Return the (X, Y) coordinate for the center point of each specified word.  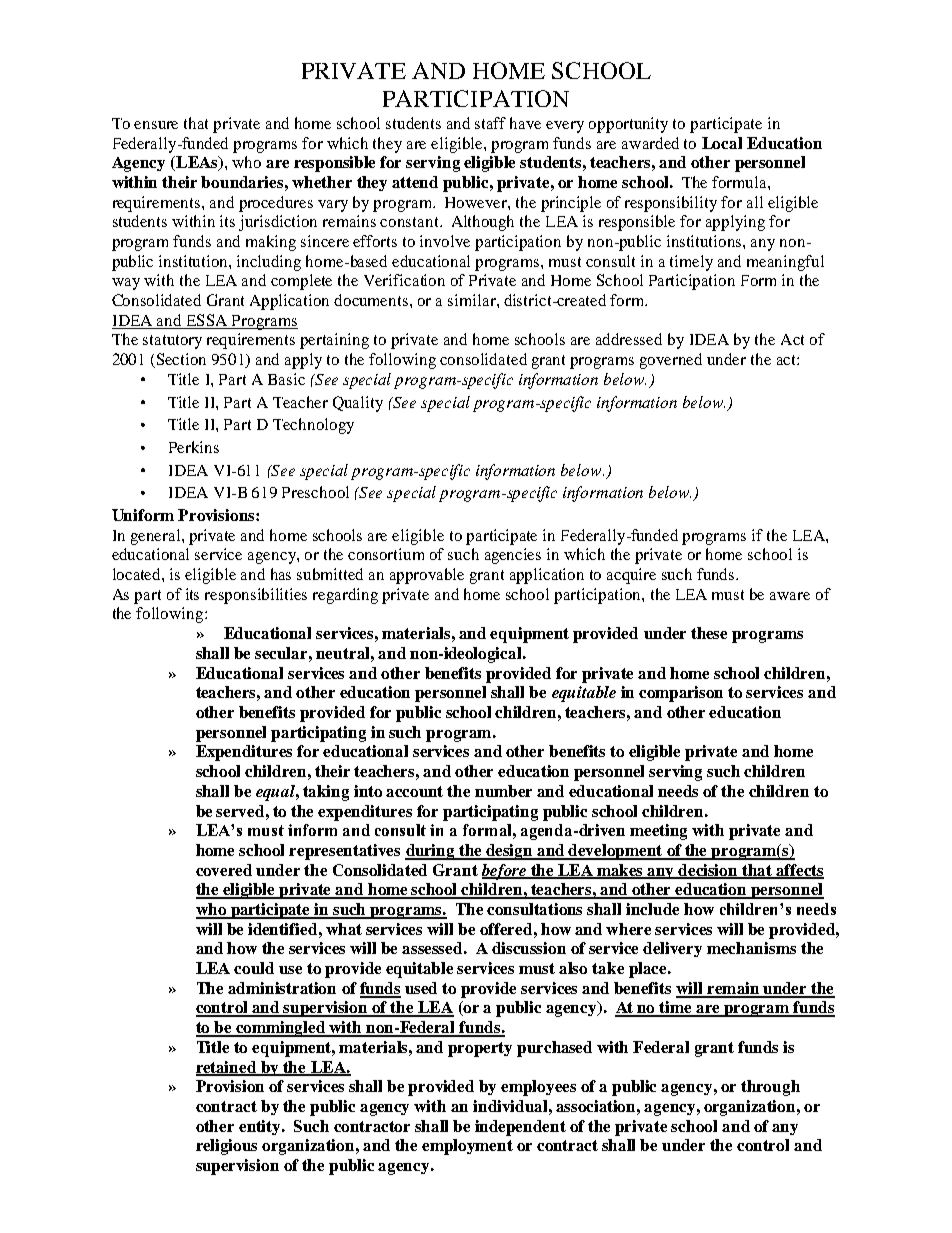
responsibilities (256, 596)
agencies (513, 556)
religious (226, 1147)
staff (490, 123)
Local (722, 143)
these (709, 633)
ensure (156, 125)
